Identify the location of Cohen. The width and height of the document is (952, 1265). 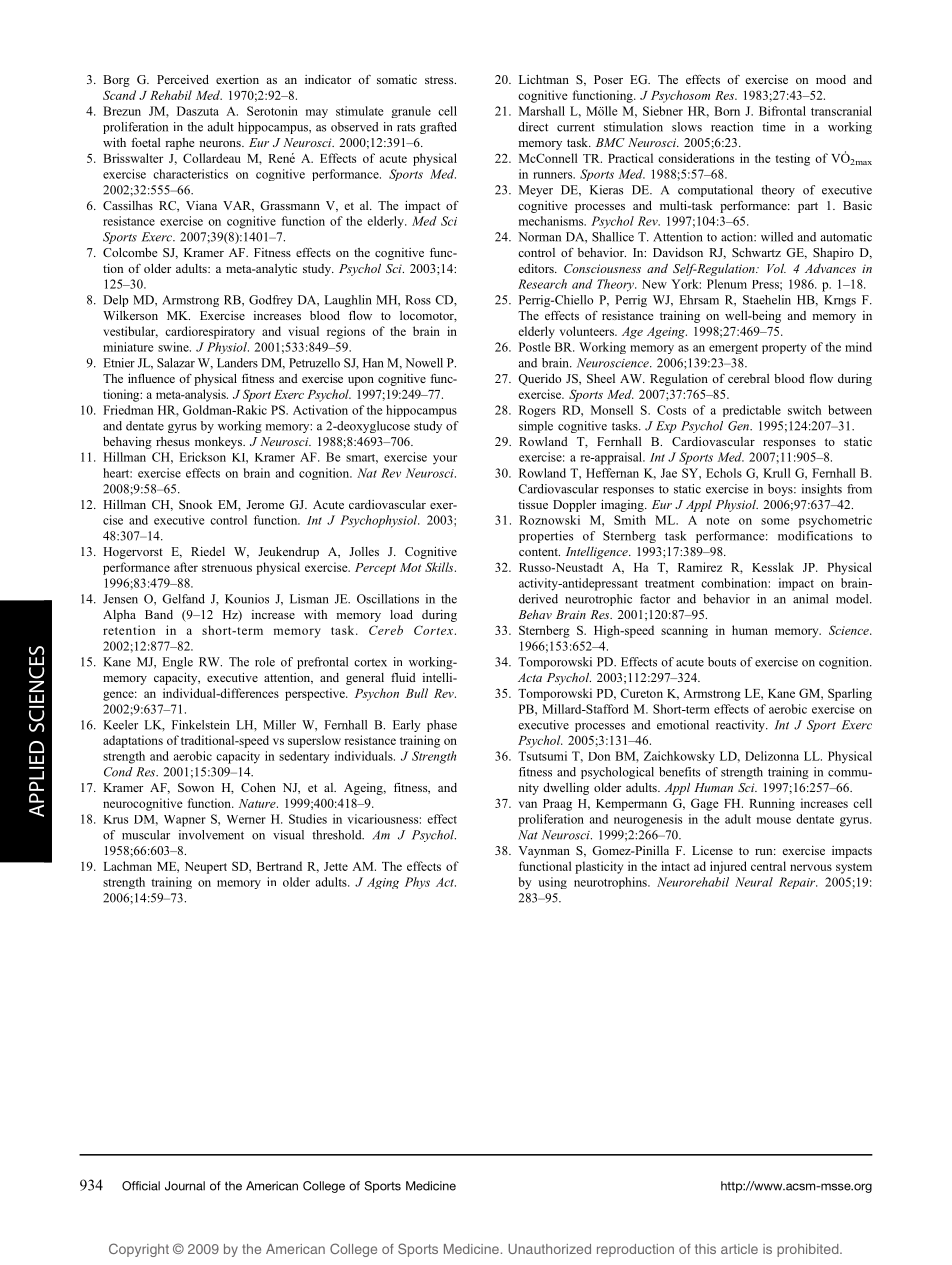
(258, 787).
